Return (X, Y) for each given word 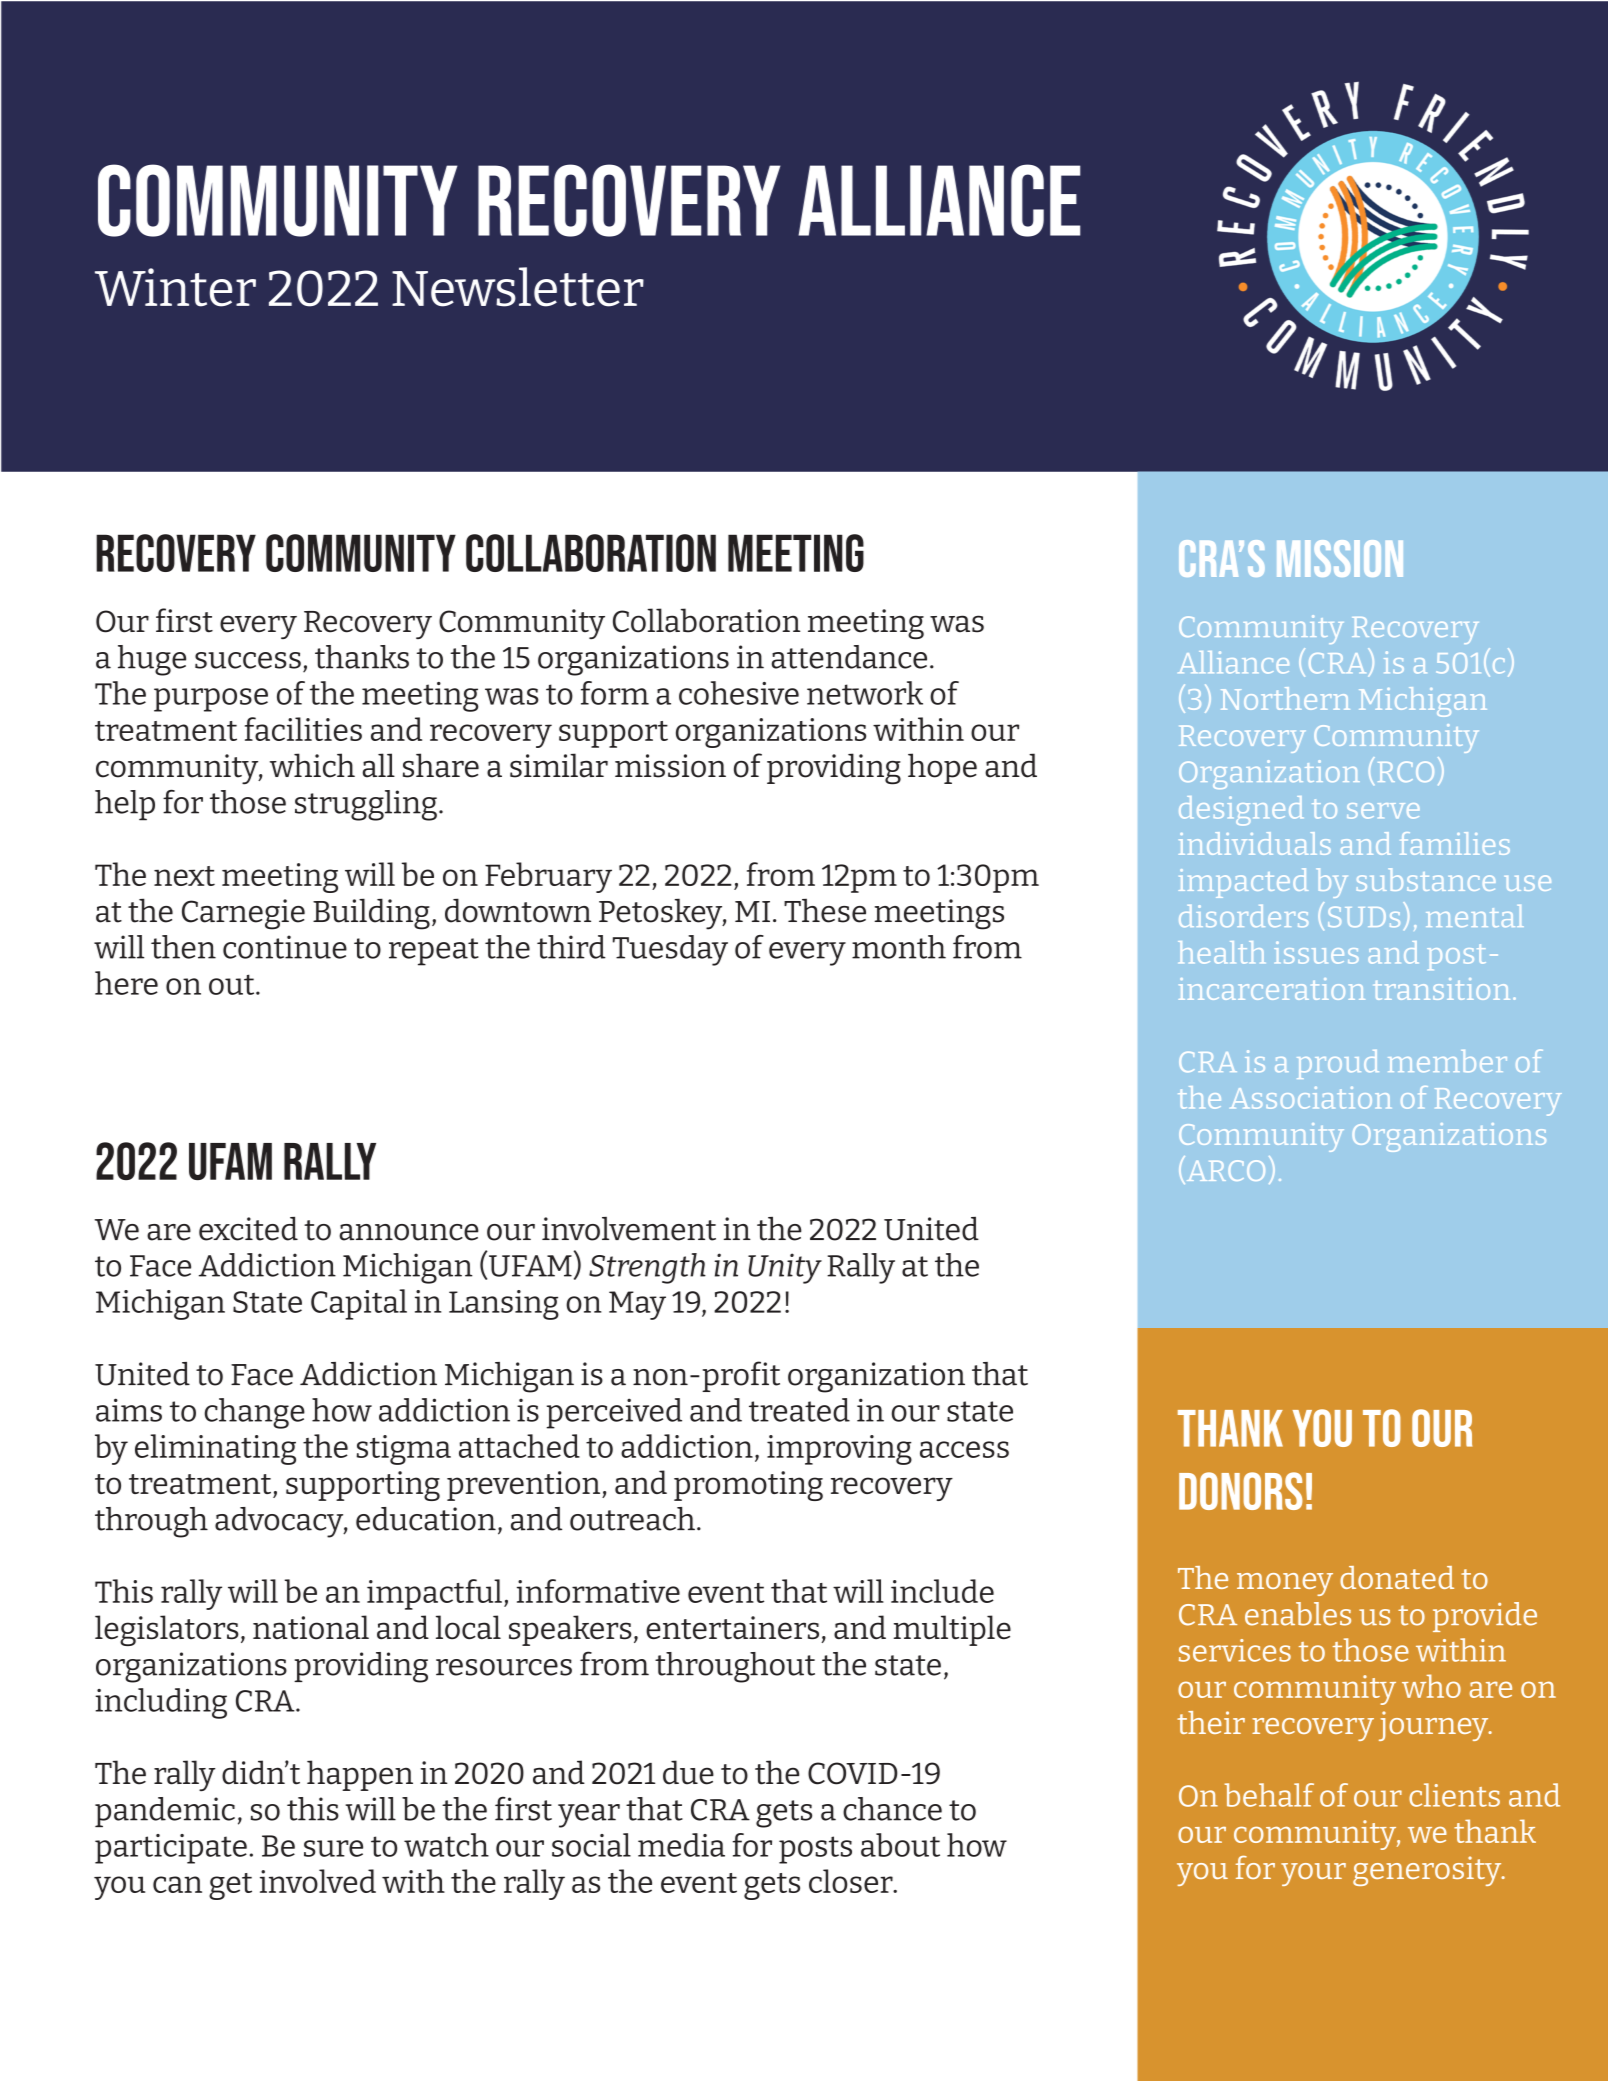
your (1313, 1874)
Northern (1285, 698)
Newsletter (518, 287)
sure (333, 1848)
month (899, 947)
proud (1338, 1064)
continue (285, 947)
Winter (175, 287)
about (900, 1845)
